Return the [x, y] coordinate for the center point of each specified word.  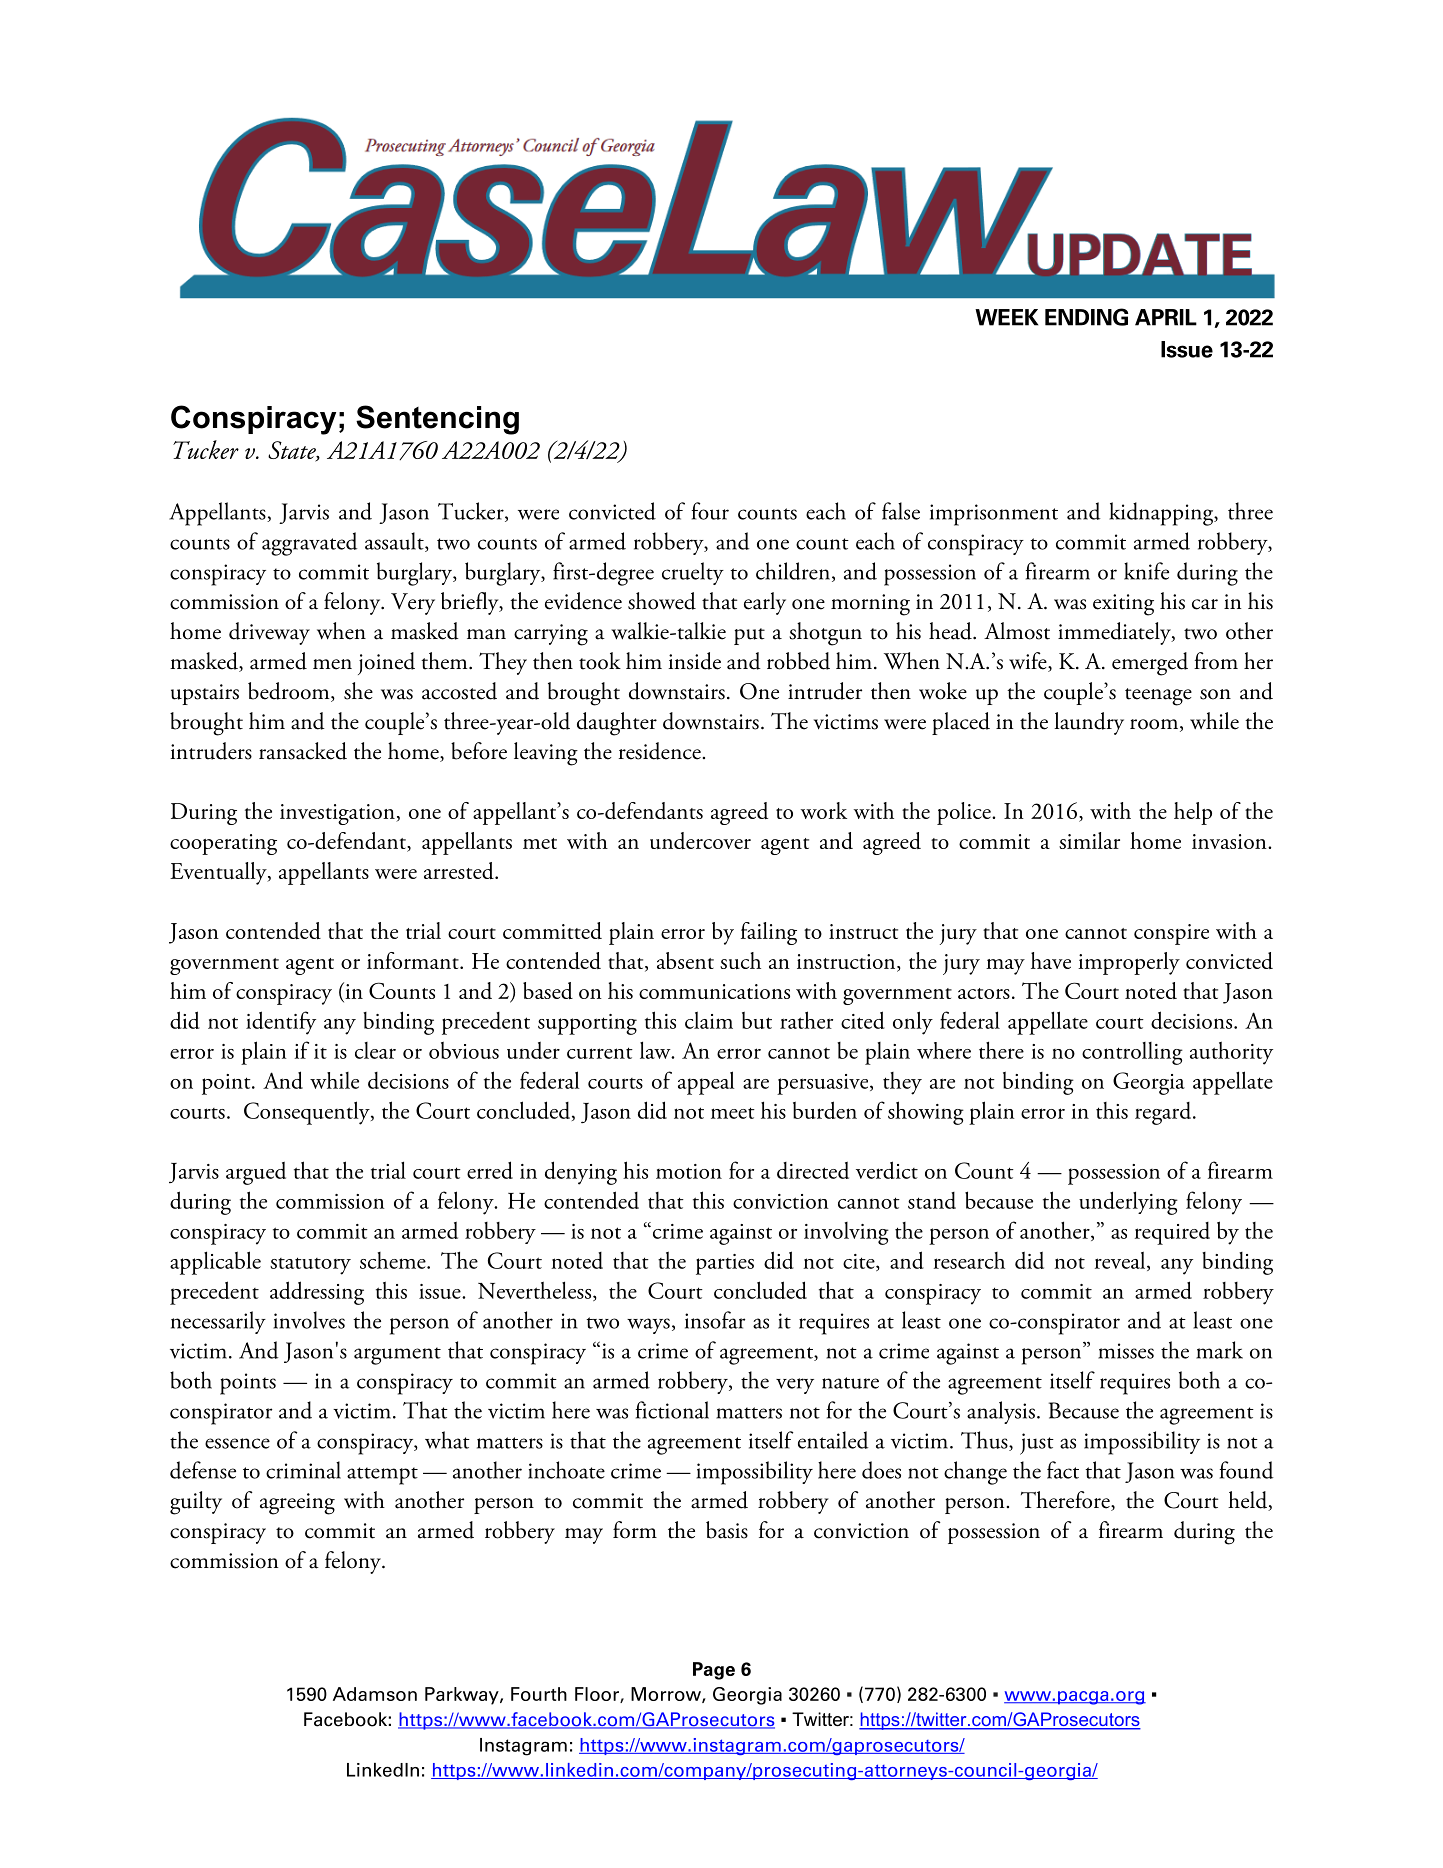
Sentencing [437, 420]
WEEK [1006, 317]
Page [714, 1671]
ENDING [1086, 317]
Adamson [375, 1694]
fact [1063, 1470]
